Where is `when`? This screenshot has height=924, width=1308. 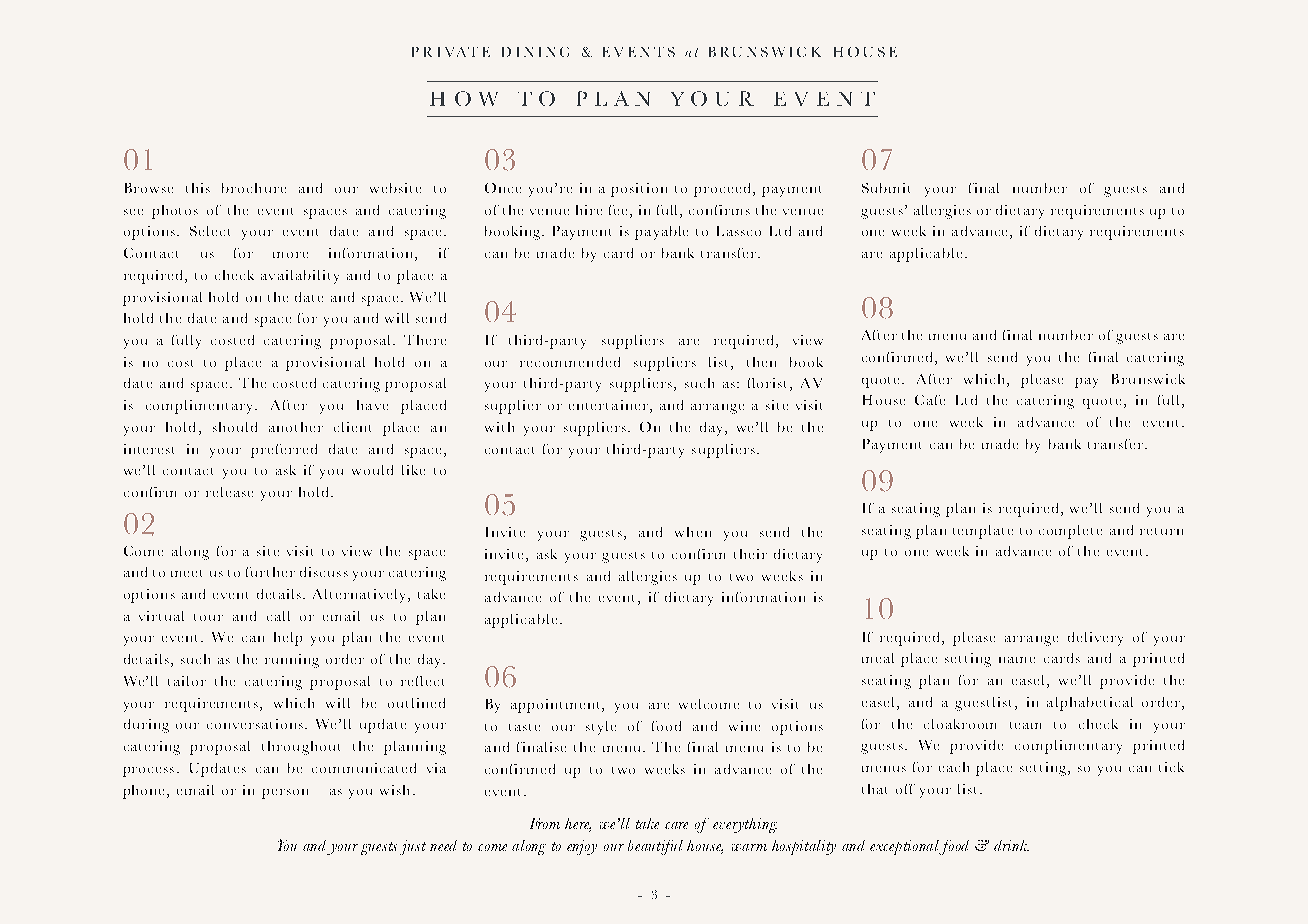 when is located at coordinates (693, 532).
